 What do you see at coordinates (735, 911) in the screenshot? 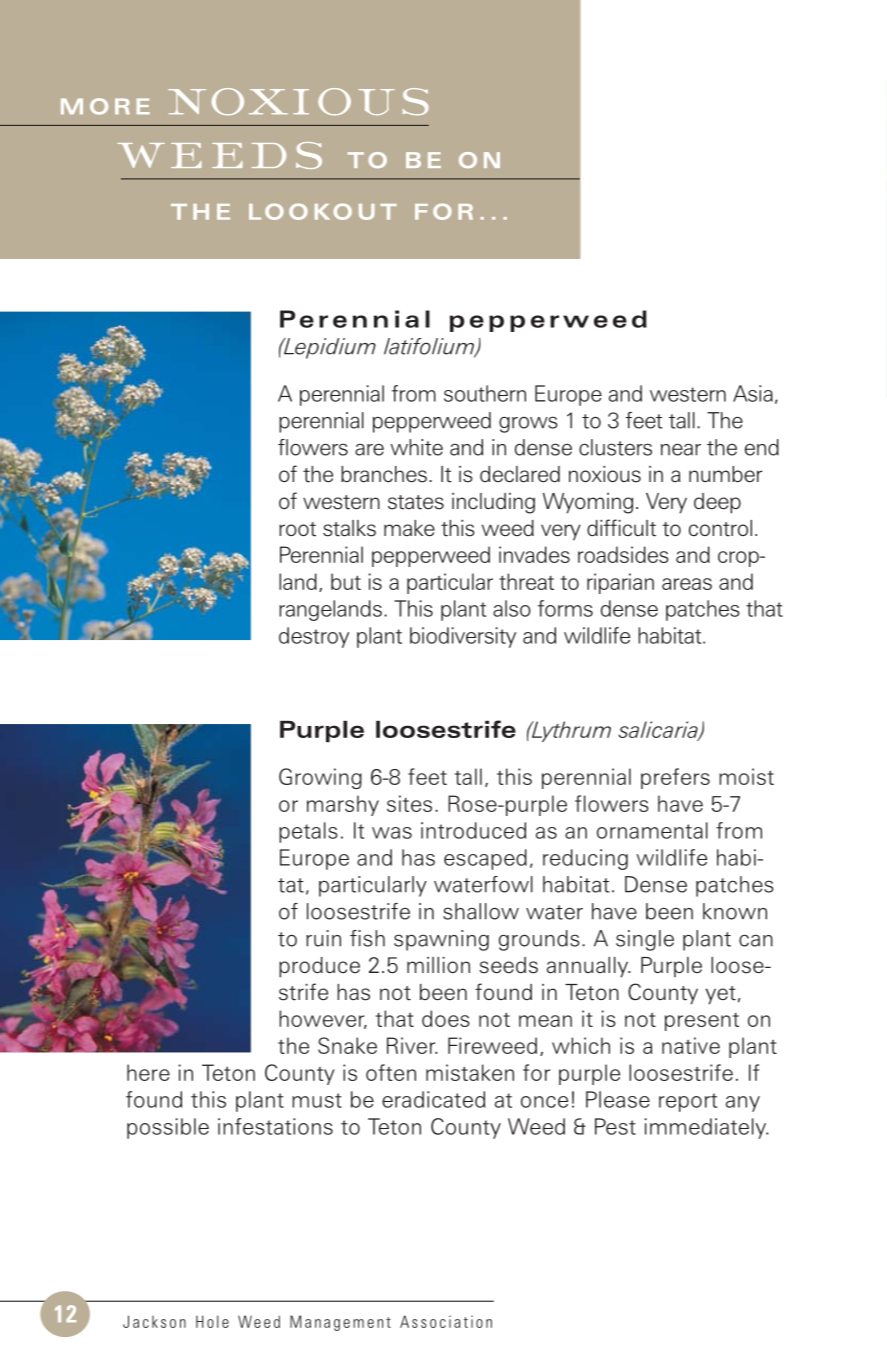
I see `known` at bounding box center [735, 911].
